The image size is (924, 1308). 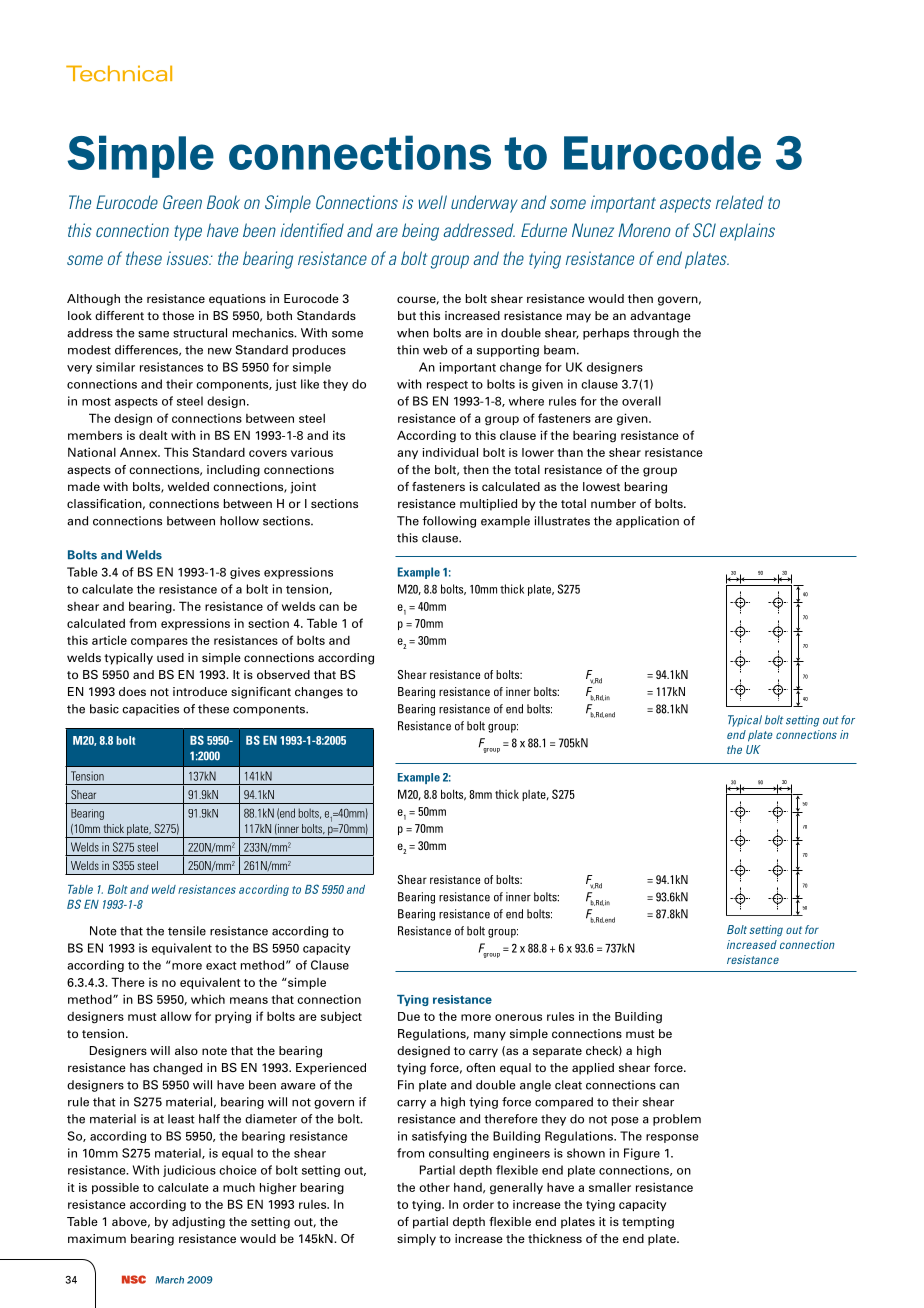 What do you see at coordinates (648, 1223) in the screenshot?
I see `tempting` at bounding box center [648, 1223].
